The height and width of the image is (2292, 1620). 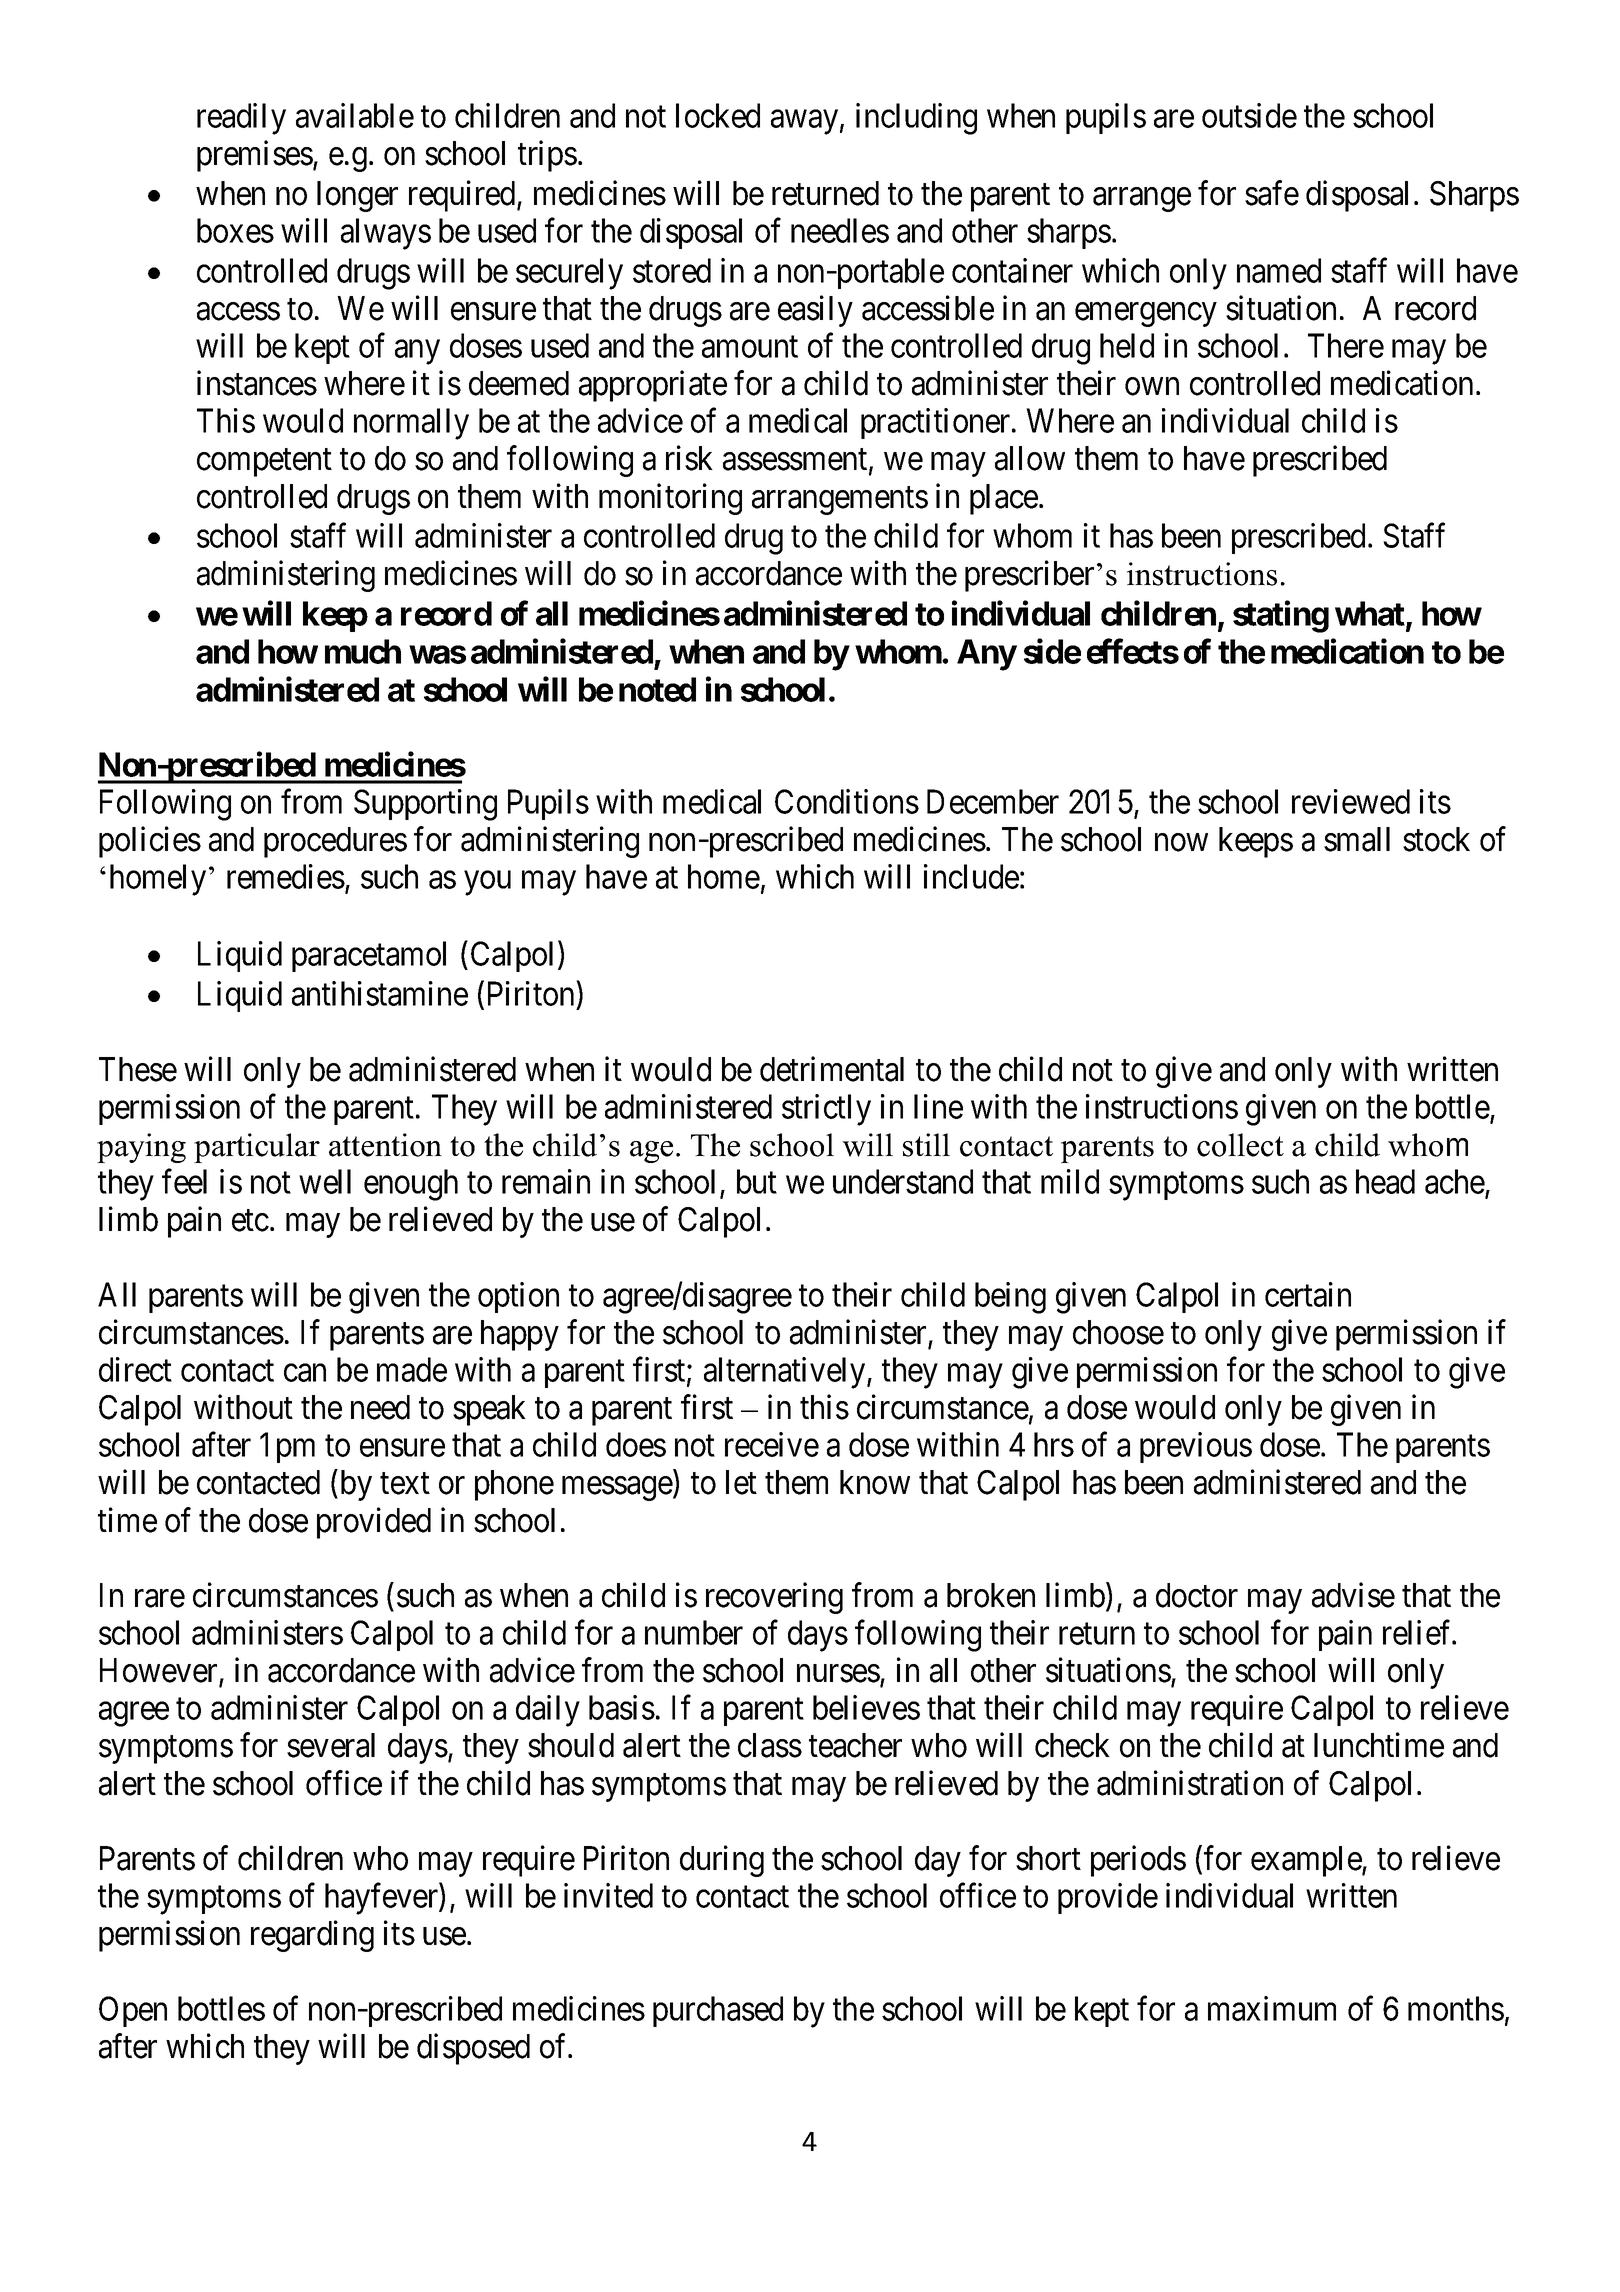 What do you see at coordinates (357, 196) in the image?
I see `longer` at bounding box center [357, 196].
